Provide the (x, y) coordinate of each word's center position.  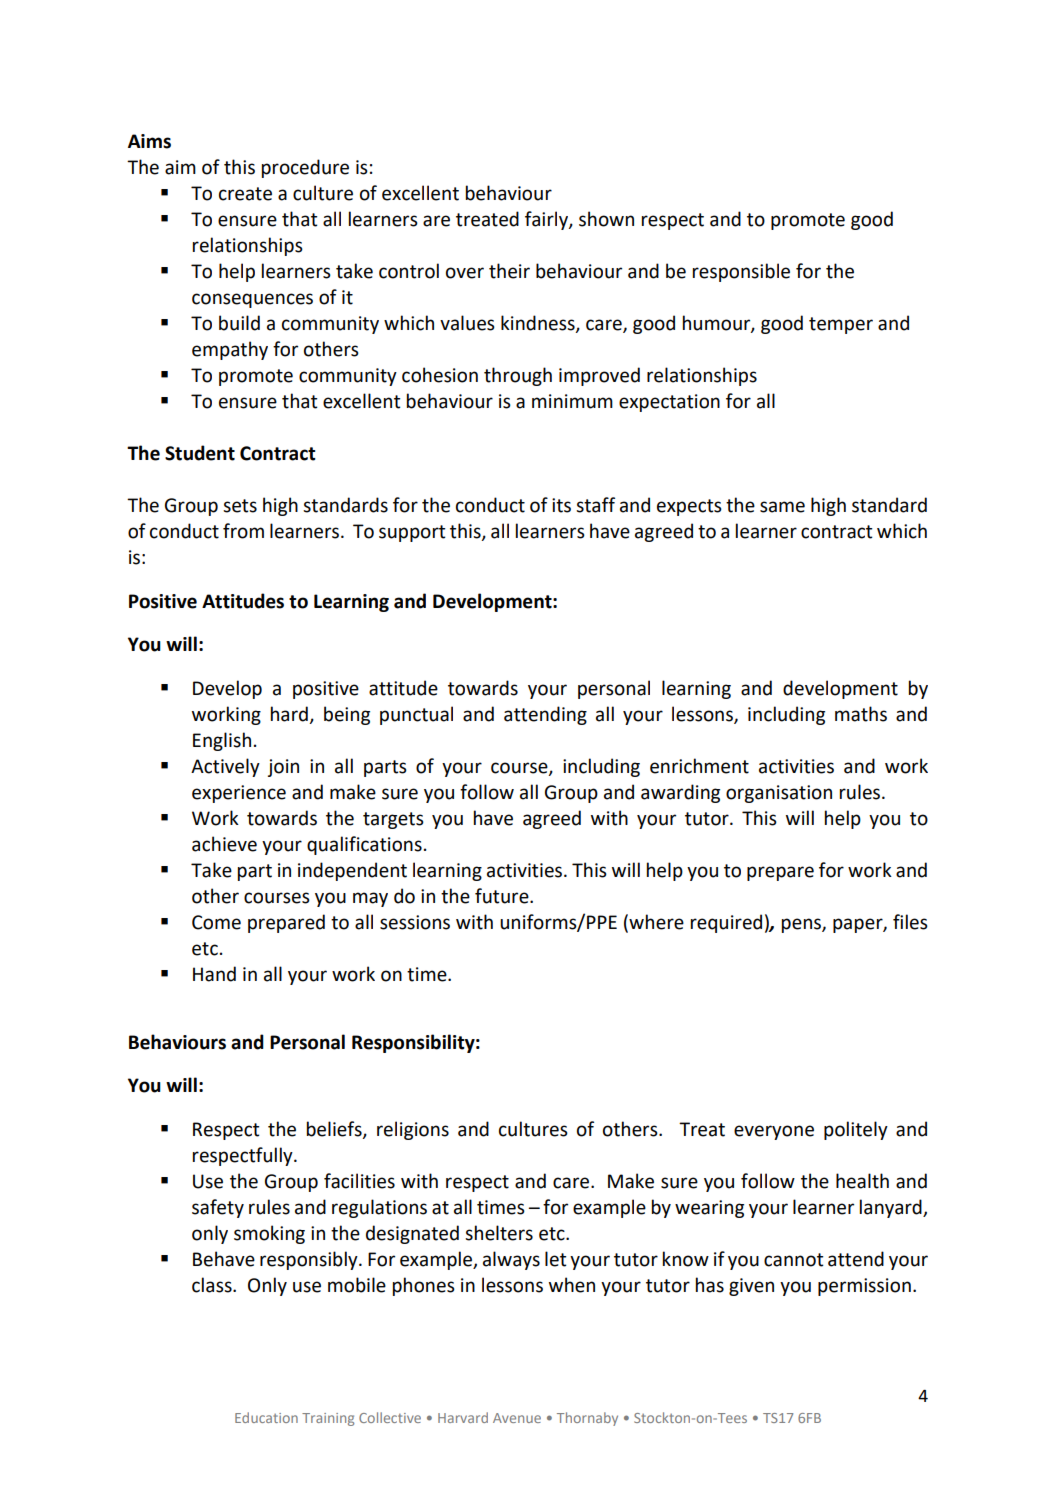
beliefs (335, 1130)
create (245, 194)
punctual (416, 715)
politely (856, 1130)
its (561, 505)
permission (864, 1287)
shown (606, 219)
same (782, 507)
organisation (779, 794)
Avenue (517, 1418)
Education (266, 1417)
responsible (741, 272)
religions (413, 1130)
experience (239, 794)
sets (240, 506)
